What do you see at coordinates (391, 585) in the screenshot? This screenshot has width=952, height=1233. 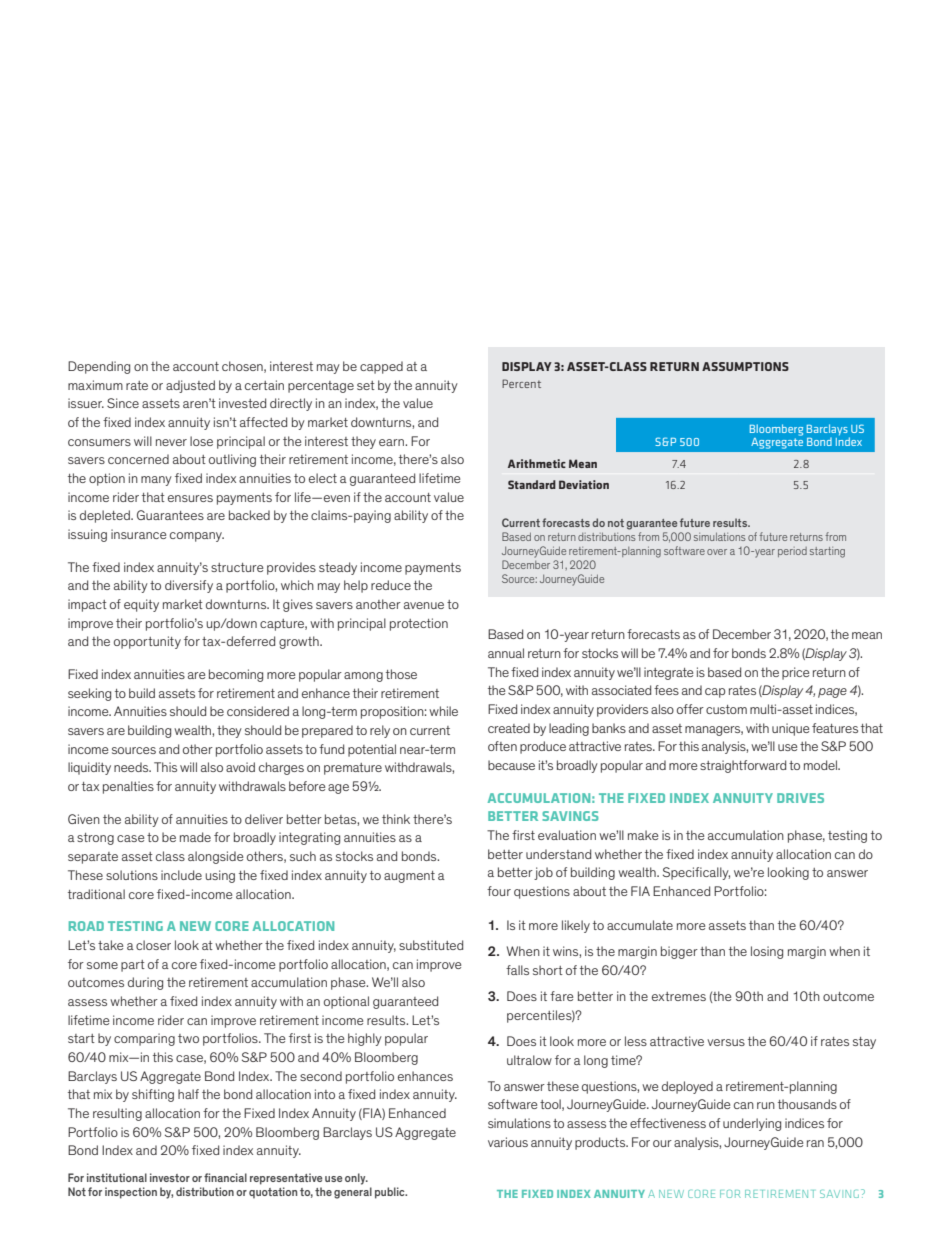 I see `reduce` at bounding box center [391, 585].
